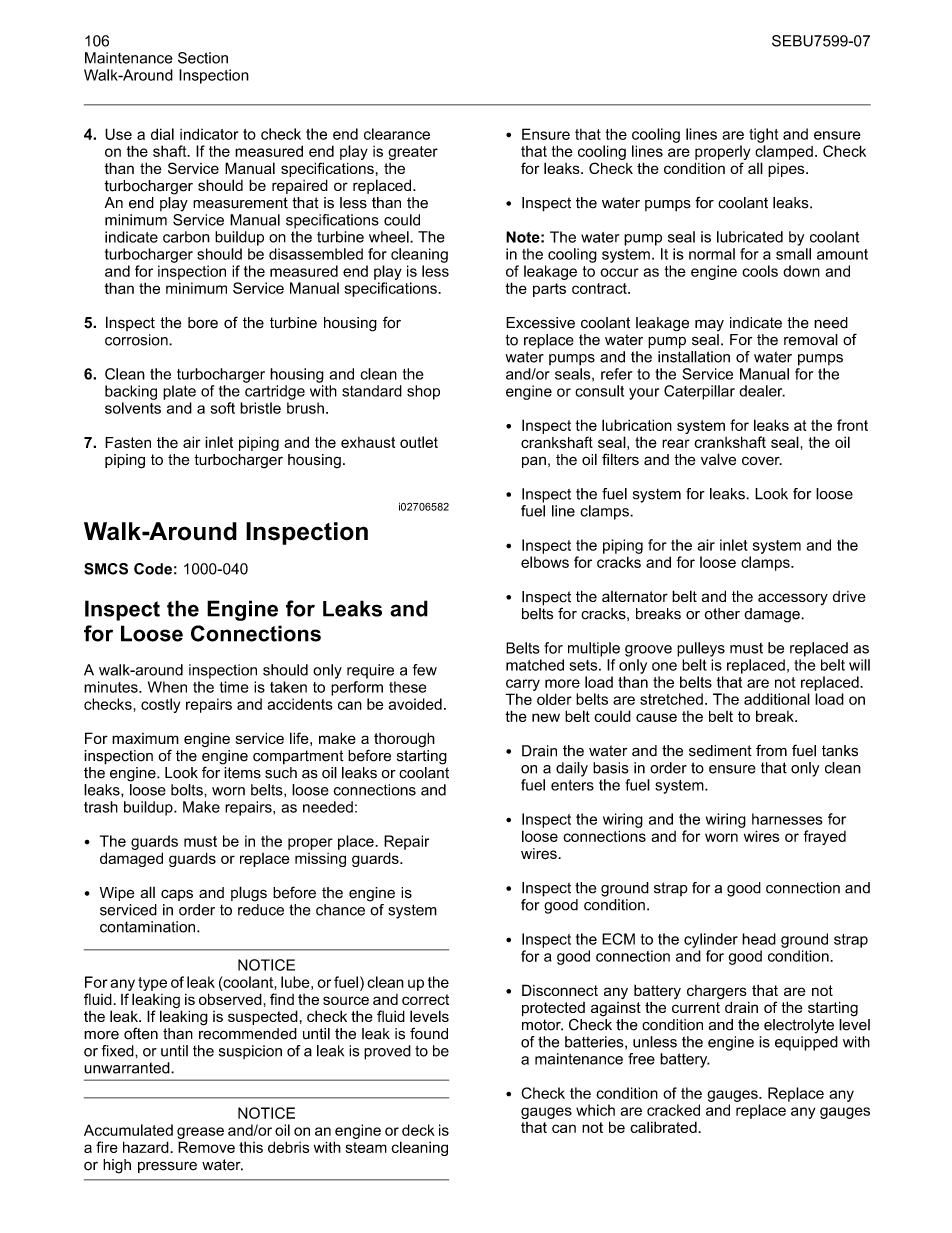 The width and height of the screenshot is (952, 1233). Describe the element at coordinates (188, 790) in the screenshot. I see `bolts` at that location.
